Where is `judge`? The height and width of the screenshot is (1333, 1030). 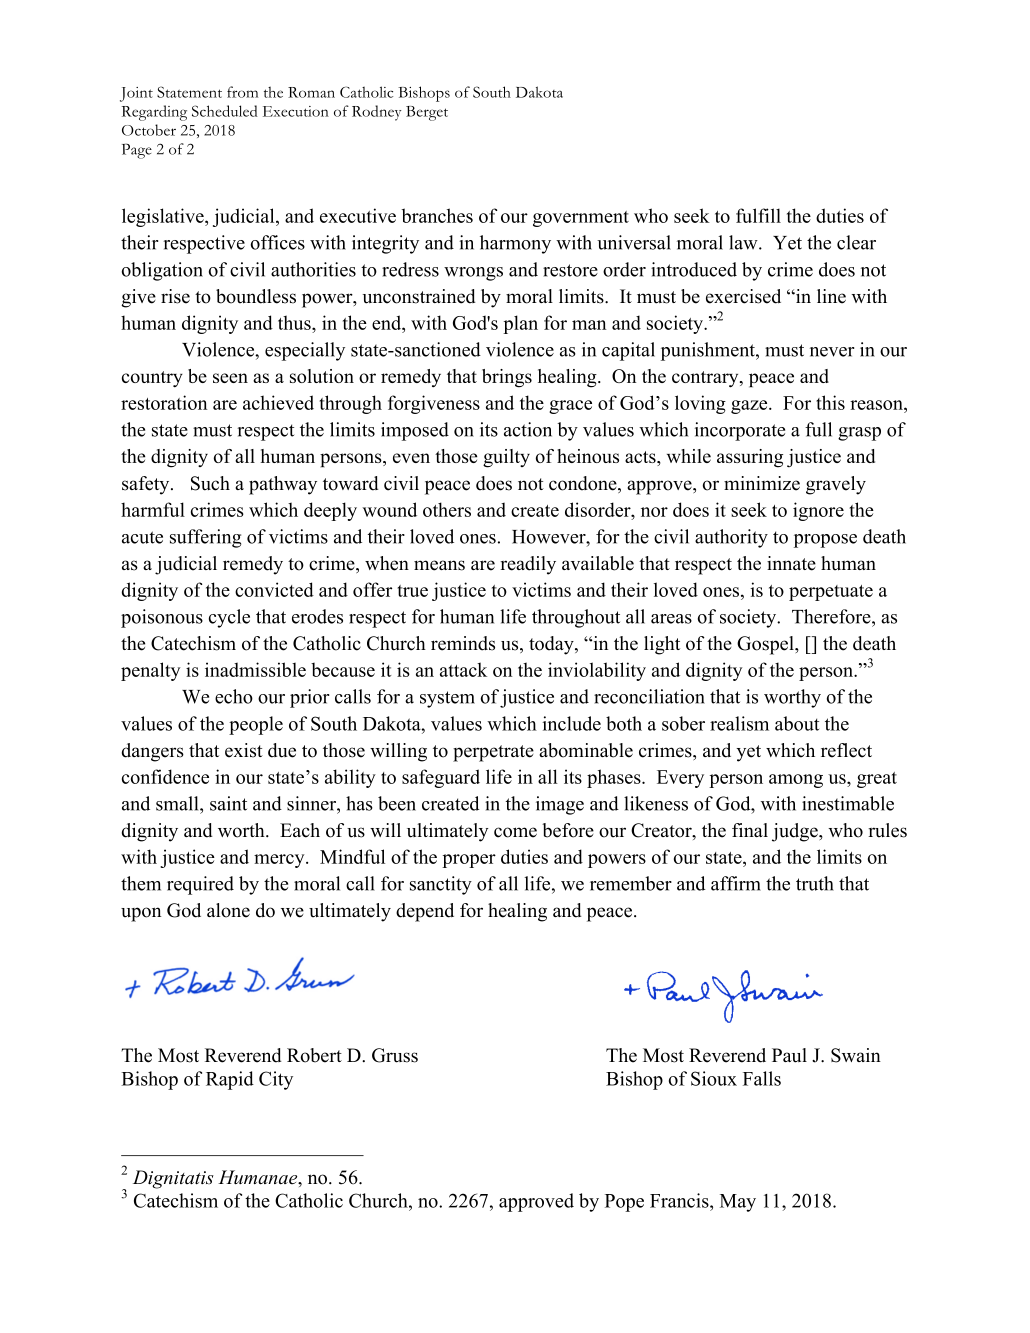 judge is located at coordinates (796, 832).
